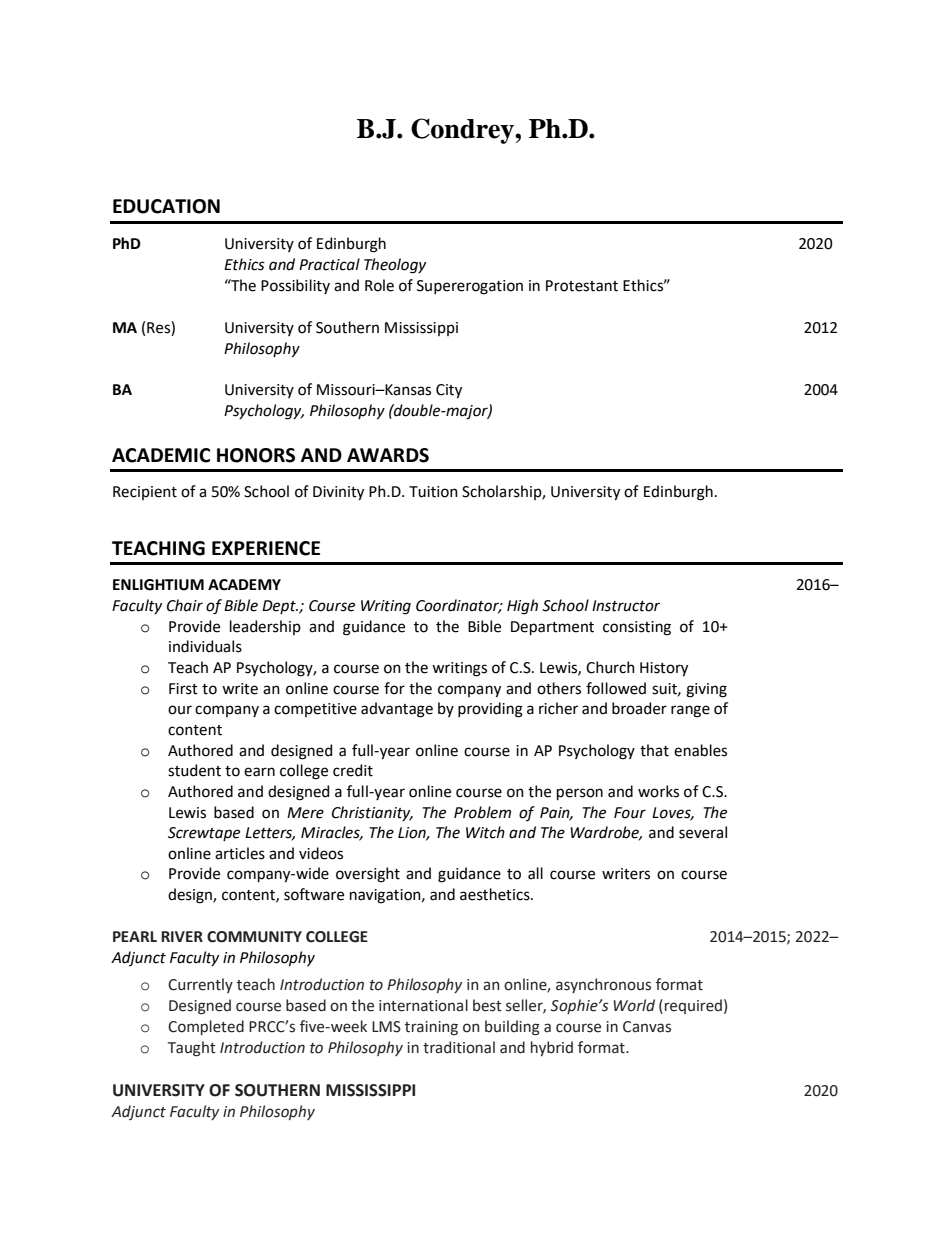 This page has height=1233, width=952. What do you see at coordinates (637, 628) in the page?
I see `consisting` at bounding box center [637, 628].
